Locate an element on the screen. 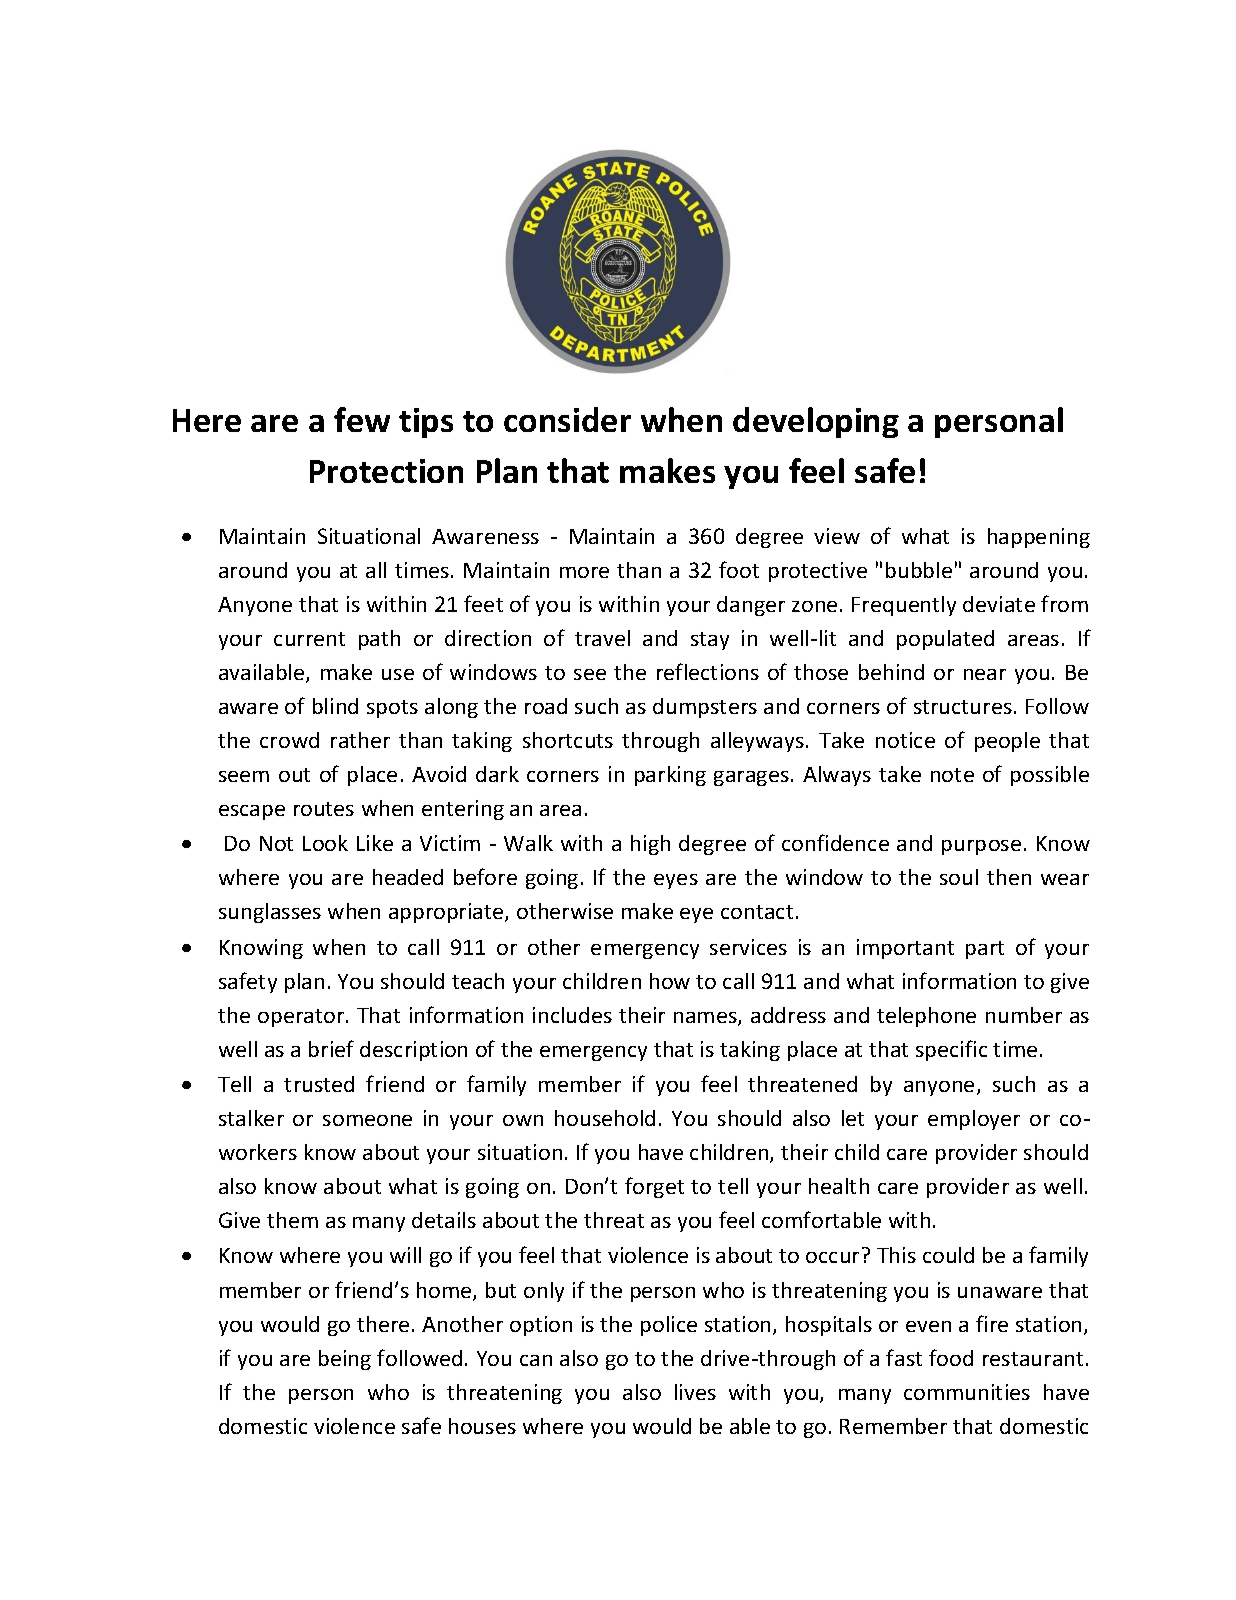 The height and width of the screenshot is (1600, 1236). being is located at coordinates (345, 1360).
